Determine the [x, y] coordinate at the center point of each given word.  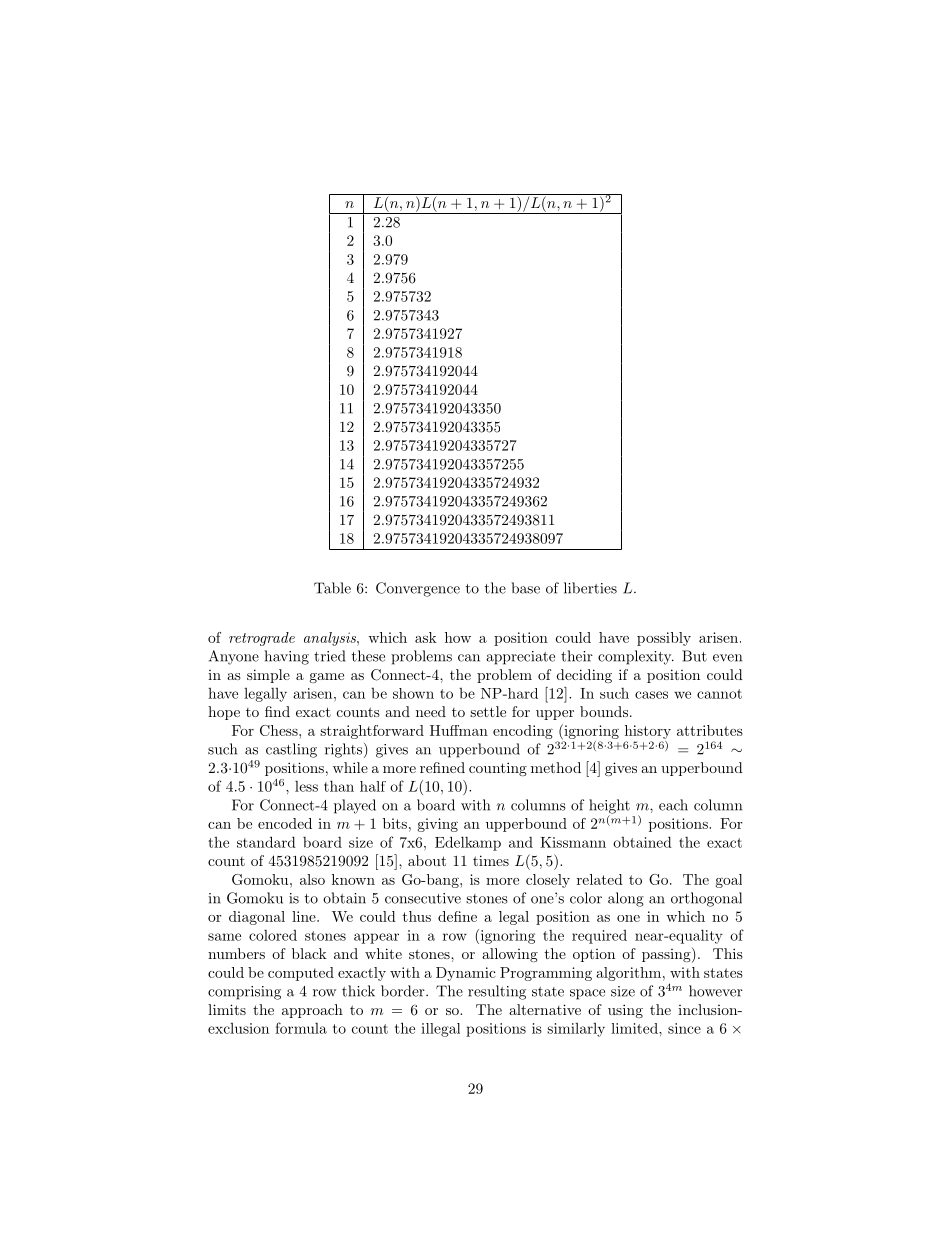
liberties [590, 588]
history [648, 732]
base [525, 588]
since [684, 1028]
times [491, 860]
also [312, 879]
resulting [497, 992]
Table [332, 588]
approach [312, 1011]
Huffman [459, 730]
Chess [280, 730]
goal [729, 881]
